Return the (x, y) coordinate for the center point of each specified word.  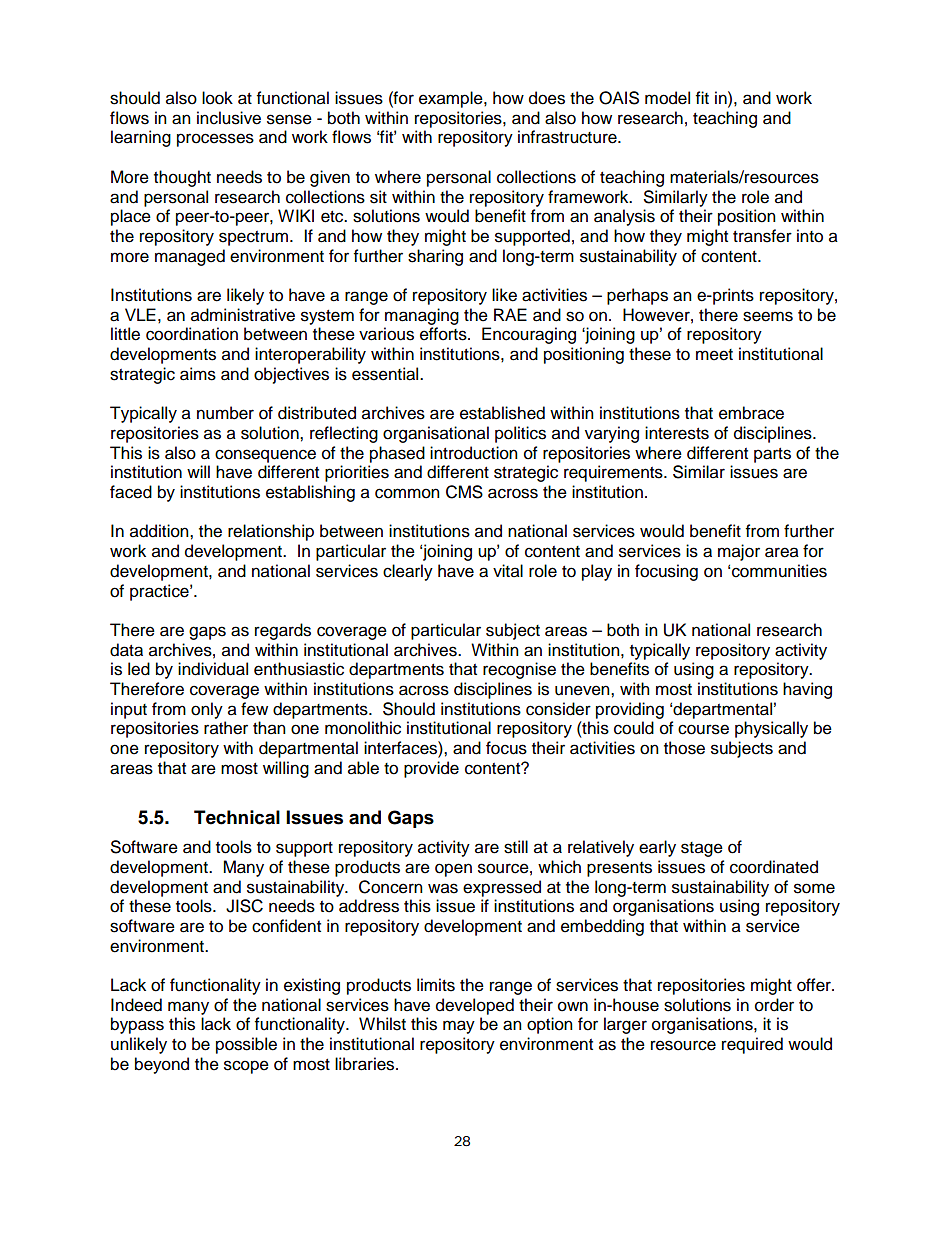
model (667, 98)
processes (215, 140)
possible (246, 1045)
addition (160, 531)
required (752, 1045)
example (452, 99)
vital (508, 571)
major (739, 552)
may (459, 1027)
